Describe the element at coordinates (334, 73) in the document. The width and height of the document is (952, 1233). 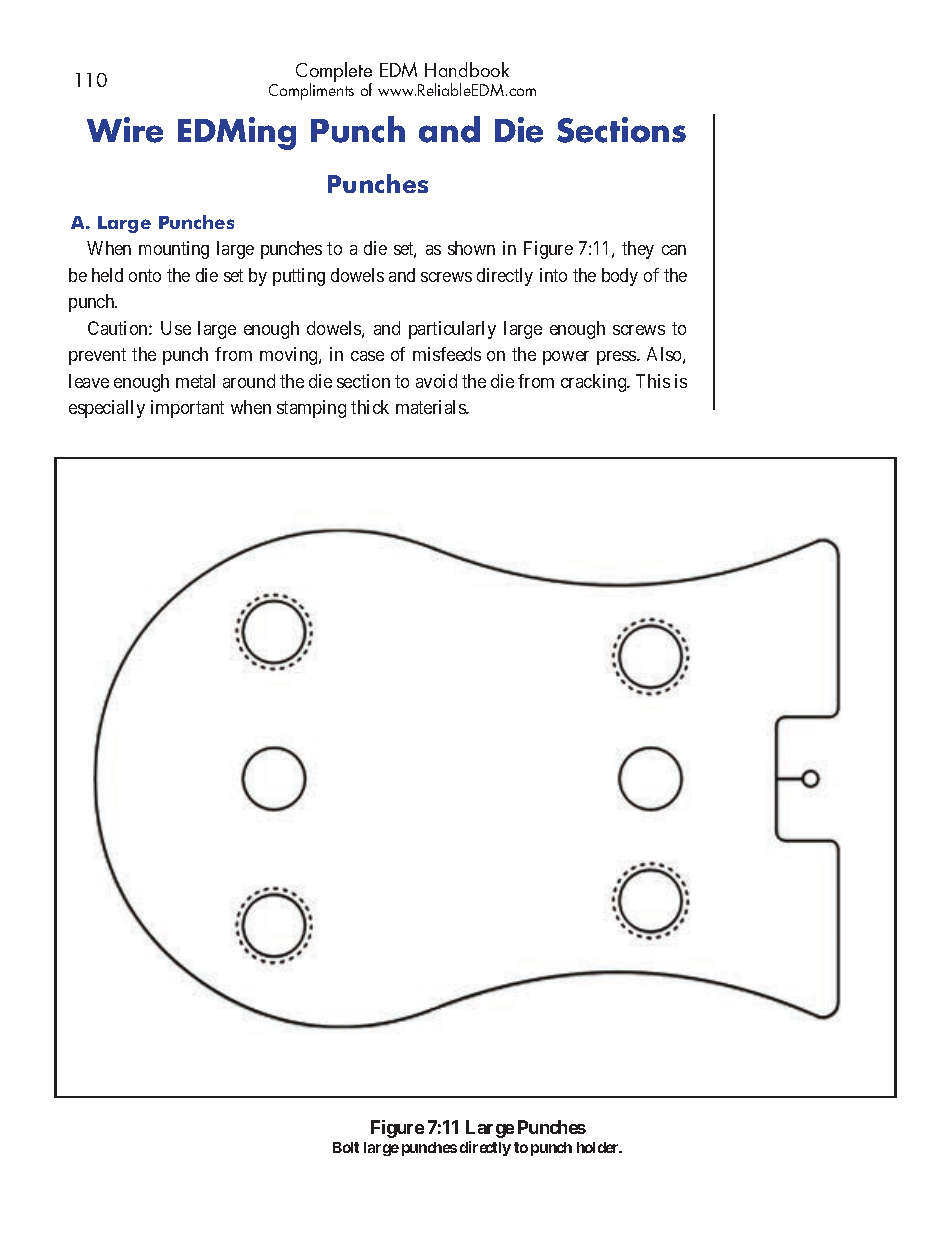
I see `Complete` at that location.
